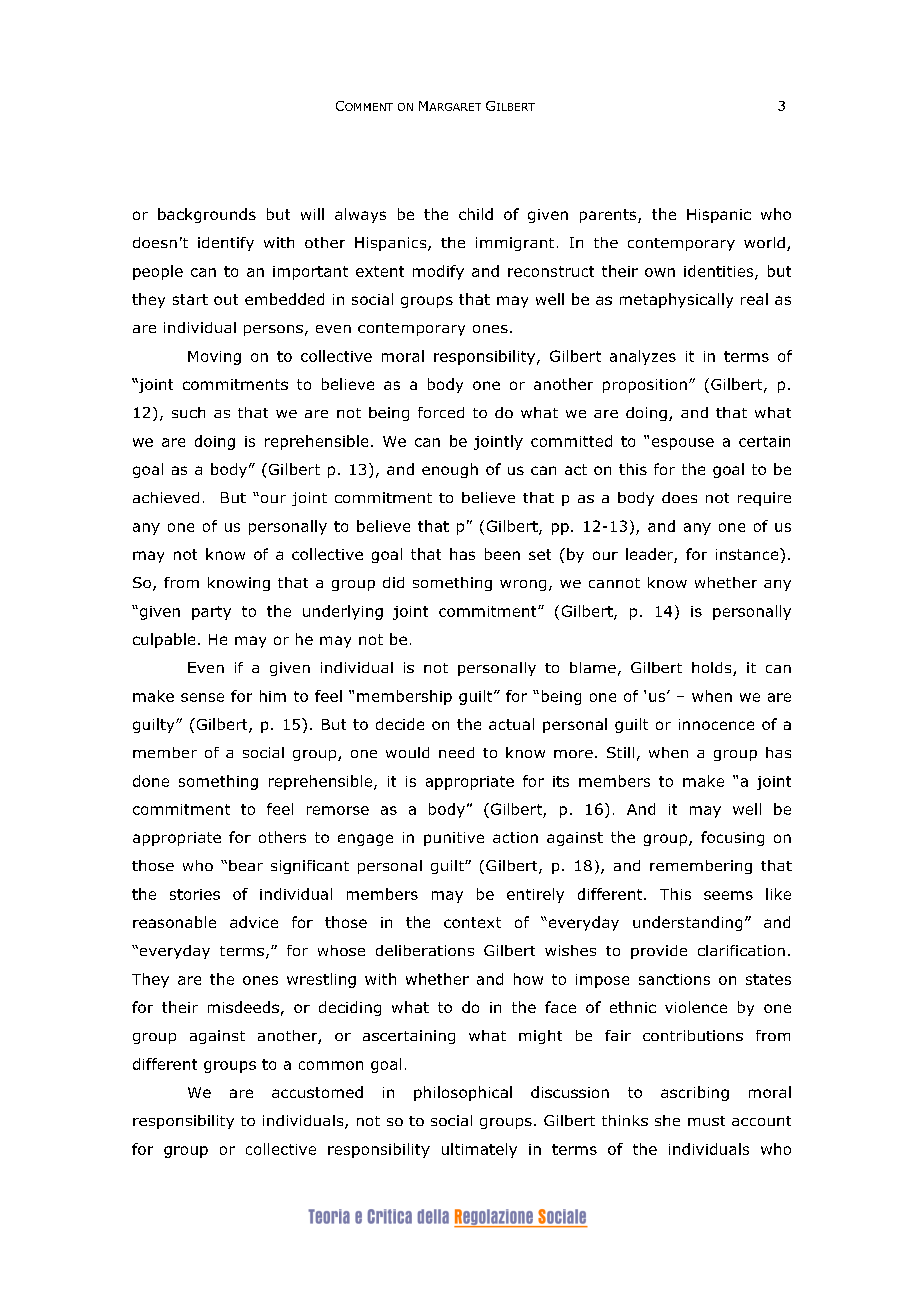  I want to click on identify, so click(226, 244).
